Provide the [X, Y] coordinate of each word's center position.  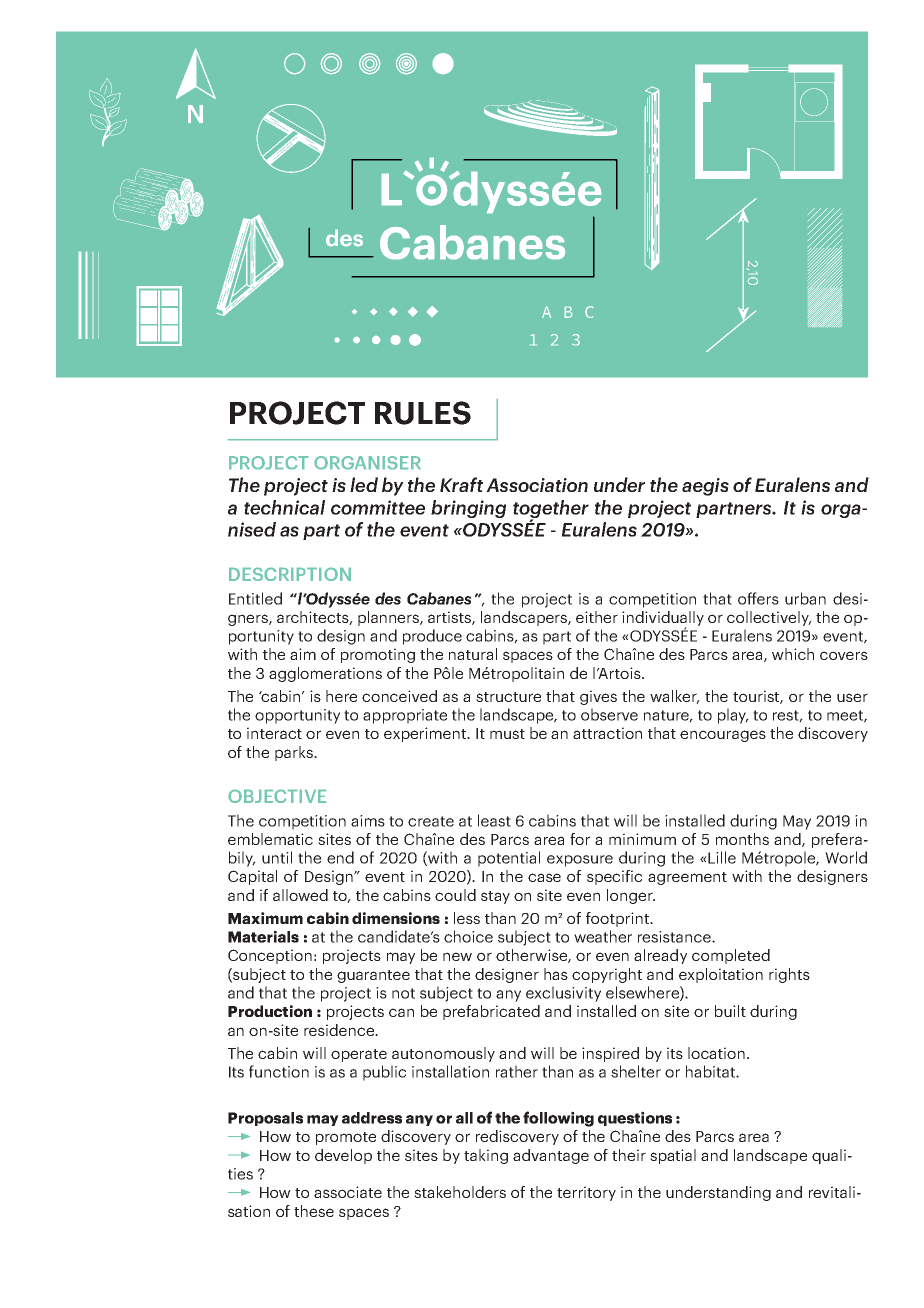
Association [537, 485]
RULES [423, 413]
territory [586, 1193]
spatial [673, 1156]
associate [348, 1192]
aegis [705, 487]
